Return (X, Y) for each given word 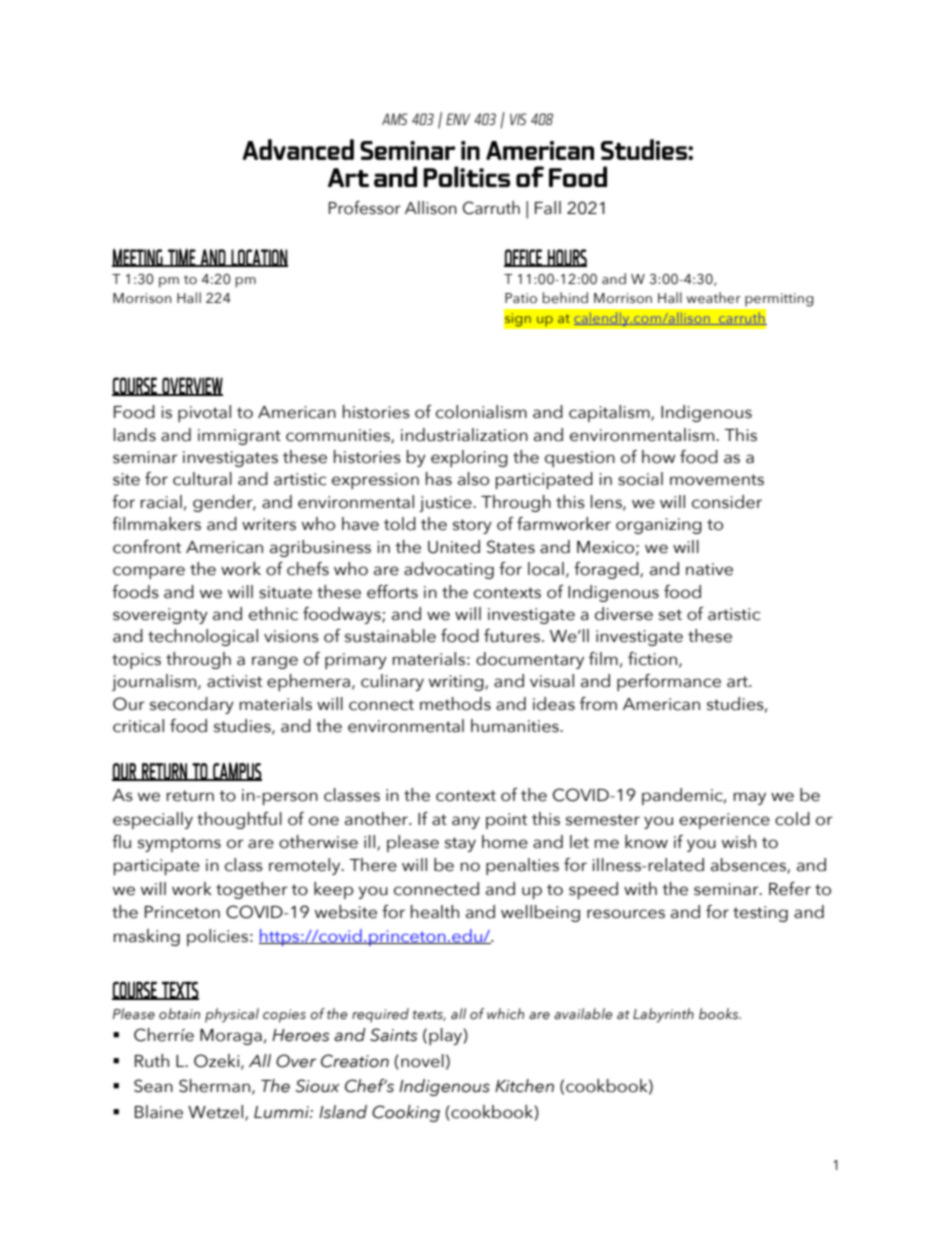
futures (512, 636)
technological (203, 637)
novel (422, 1061)
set (670, 615)
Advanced (298, 149)
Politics (466, 176)
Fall (548, 208)
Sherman (214, 1086)
